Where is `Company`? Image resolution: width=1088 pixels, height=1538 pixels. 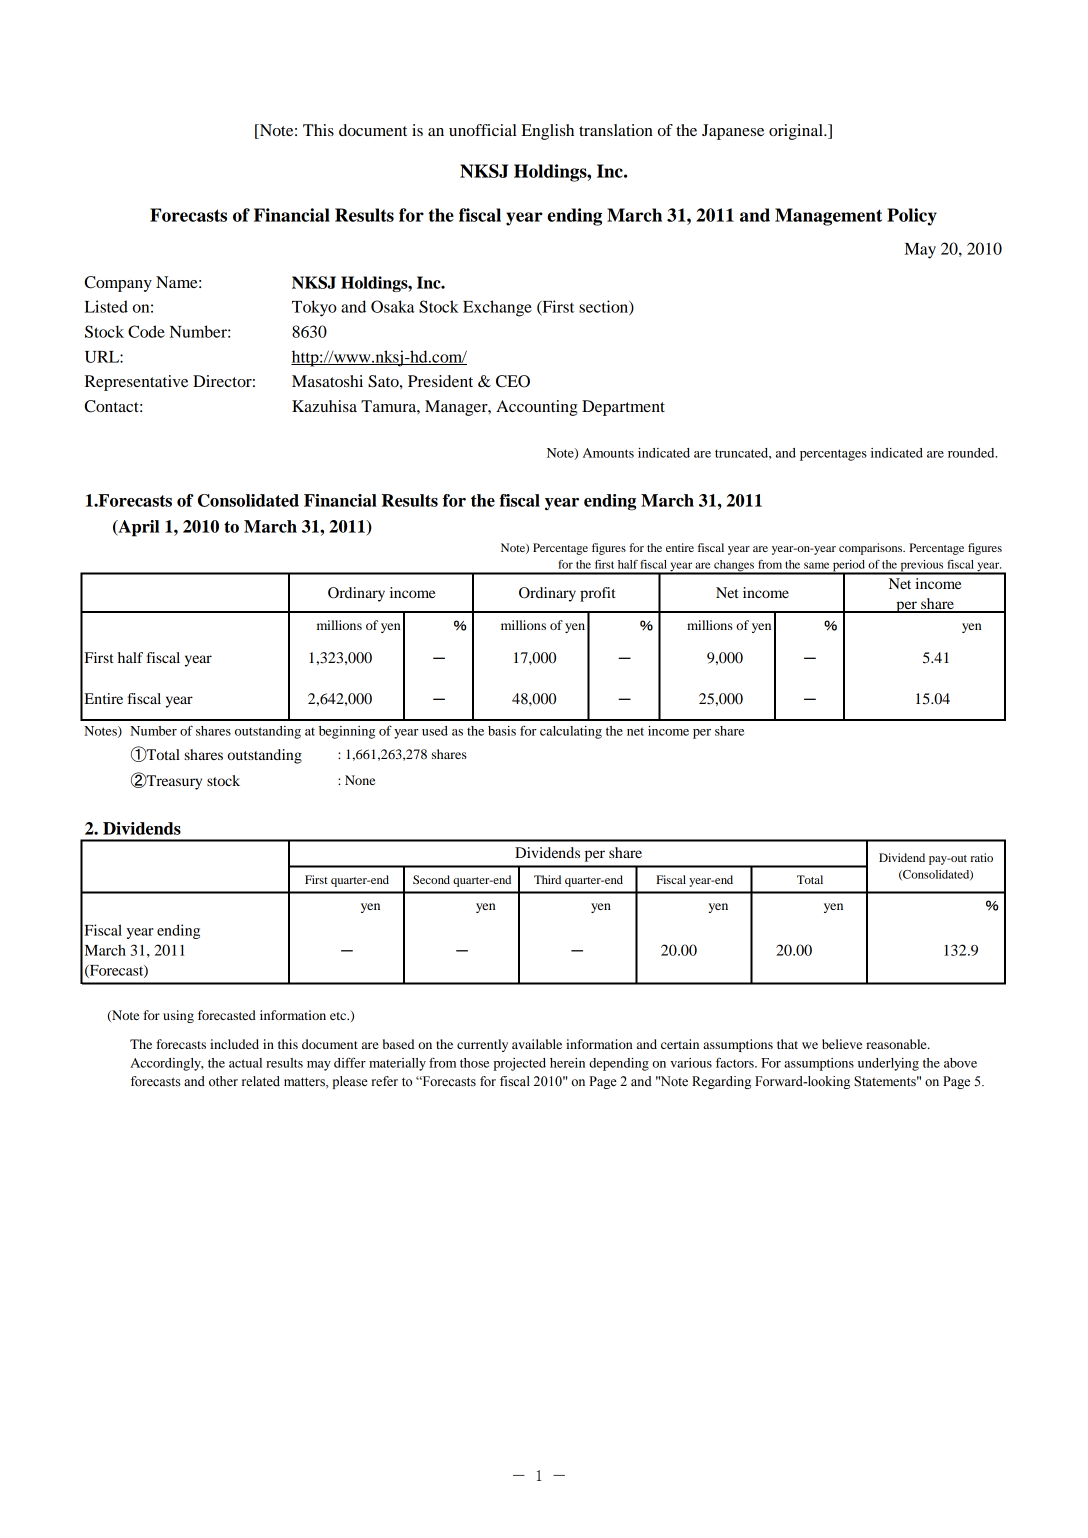 Company is located at coordinates (118, 284).
